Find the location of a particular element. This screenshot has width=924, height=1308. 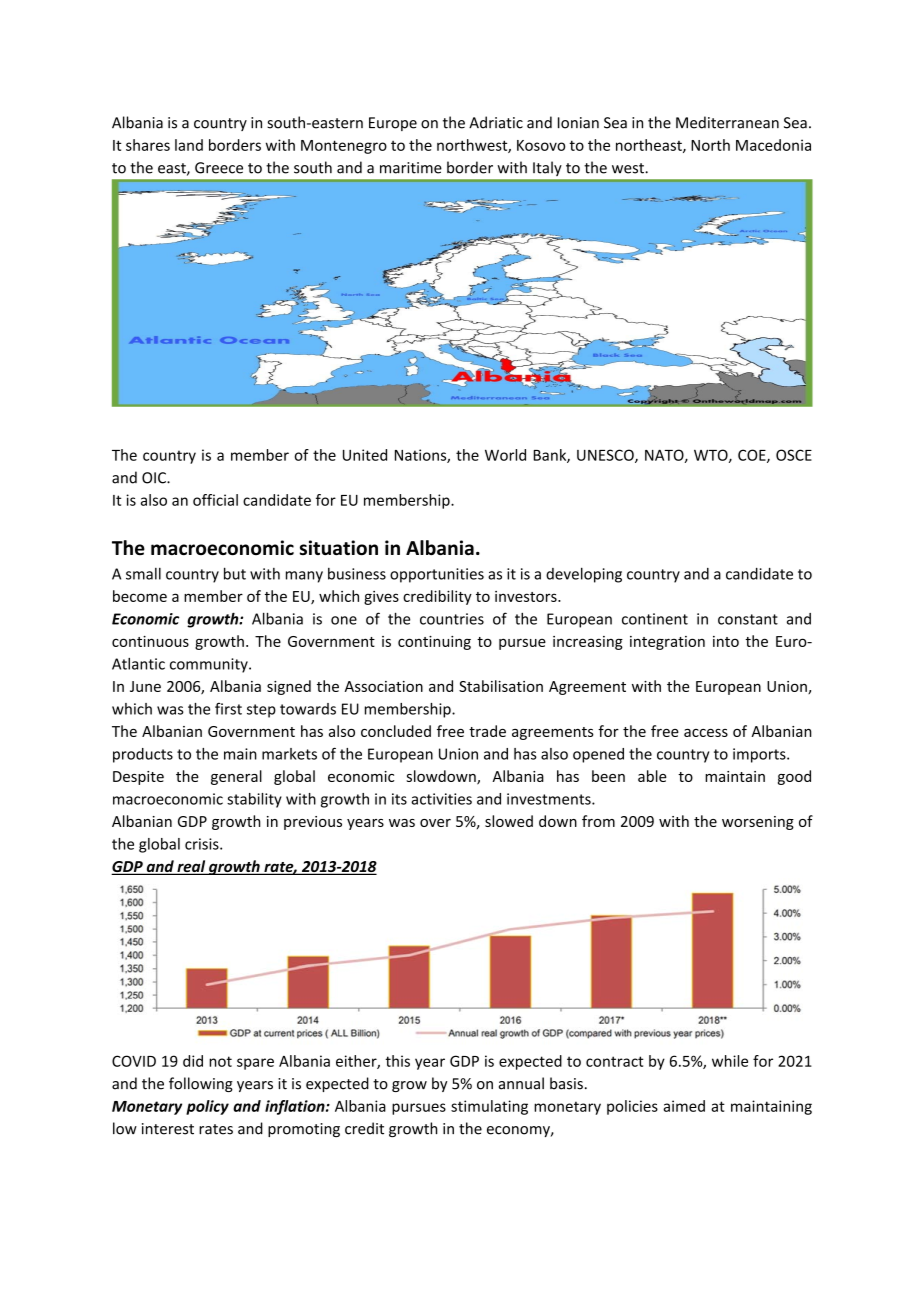

Greece is located at coordinates (219, 168).
